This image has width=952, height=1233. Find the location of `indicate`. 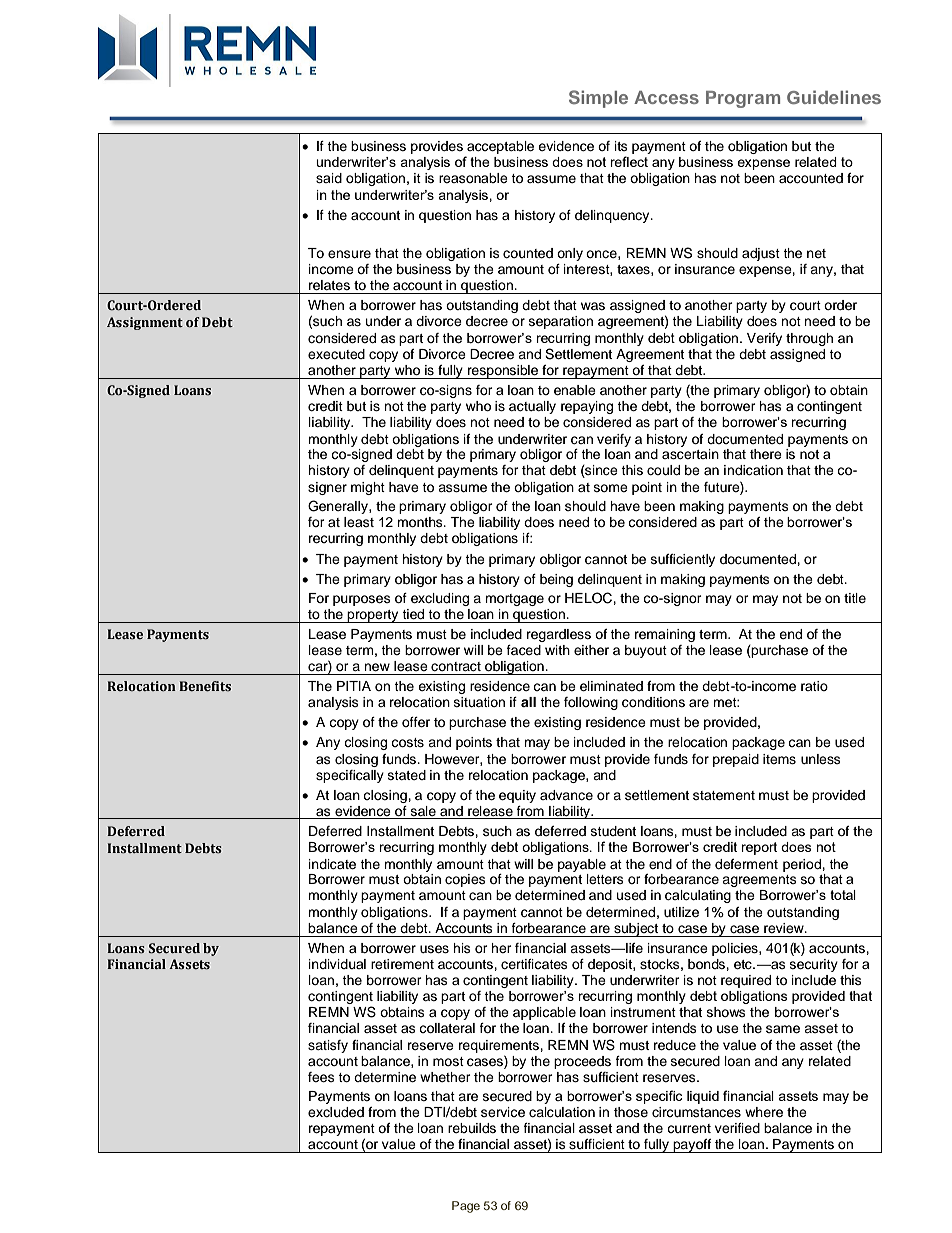

indicate is located at coordinates (332, 864).
